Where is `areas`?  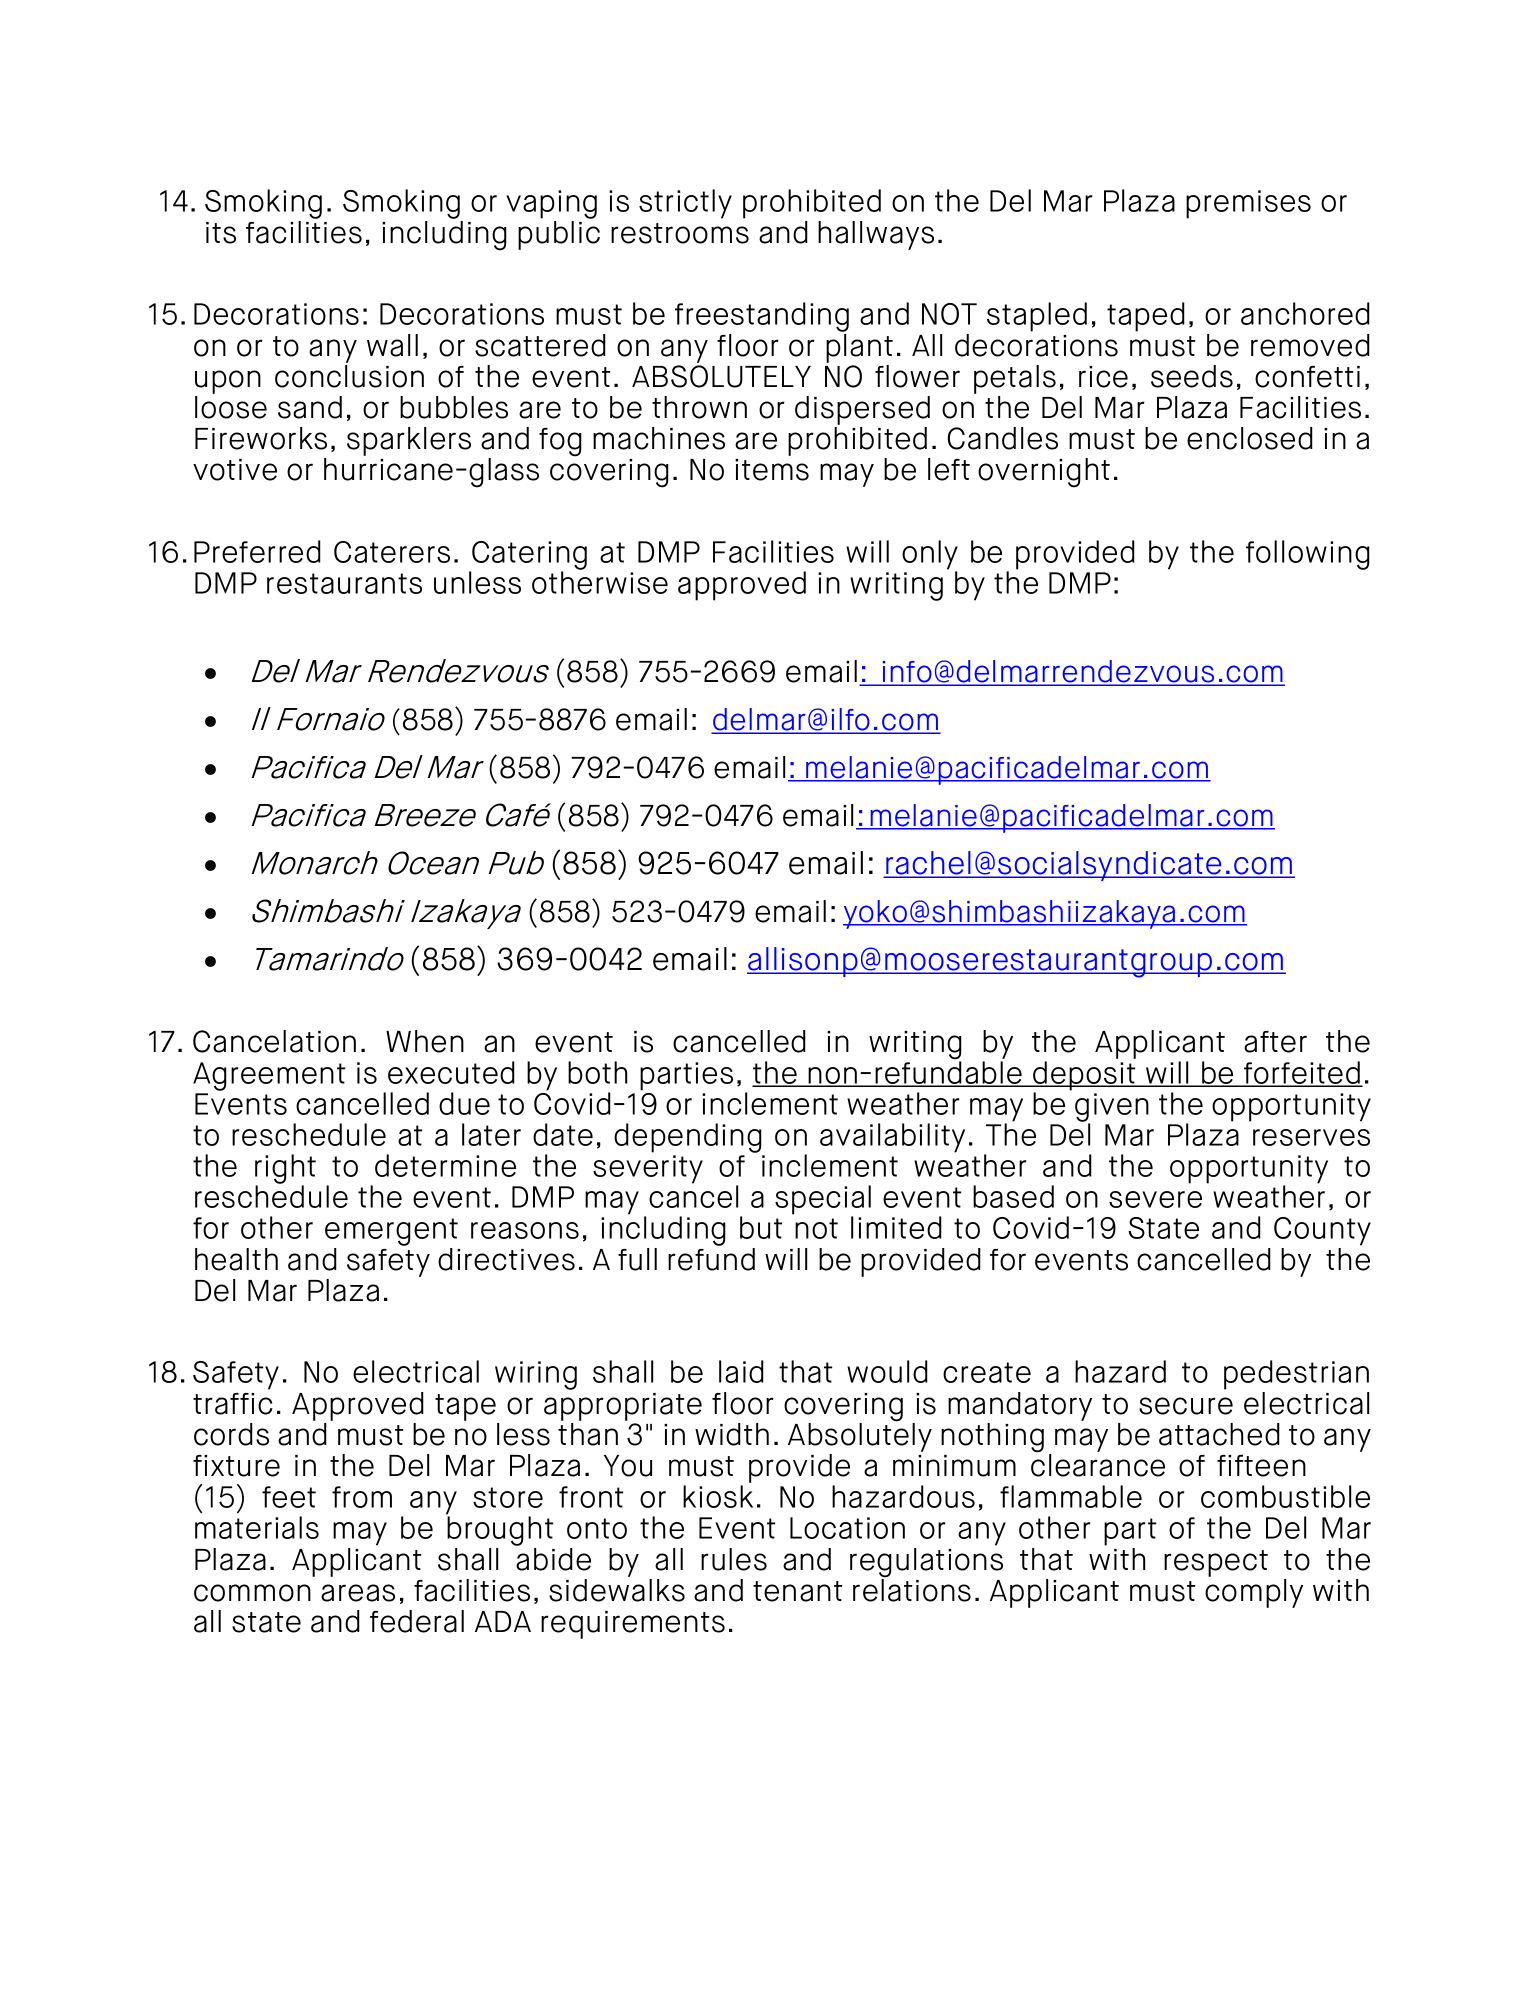
areas is located at coordinates (358, 1593).
